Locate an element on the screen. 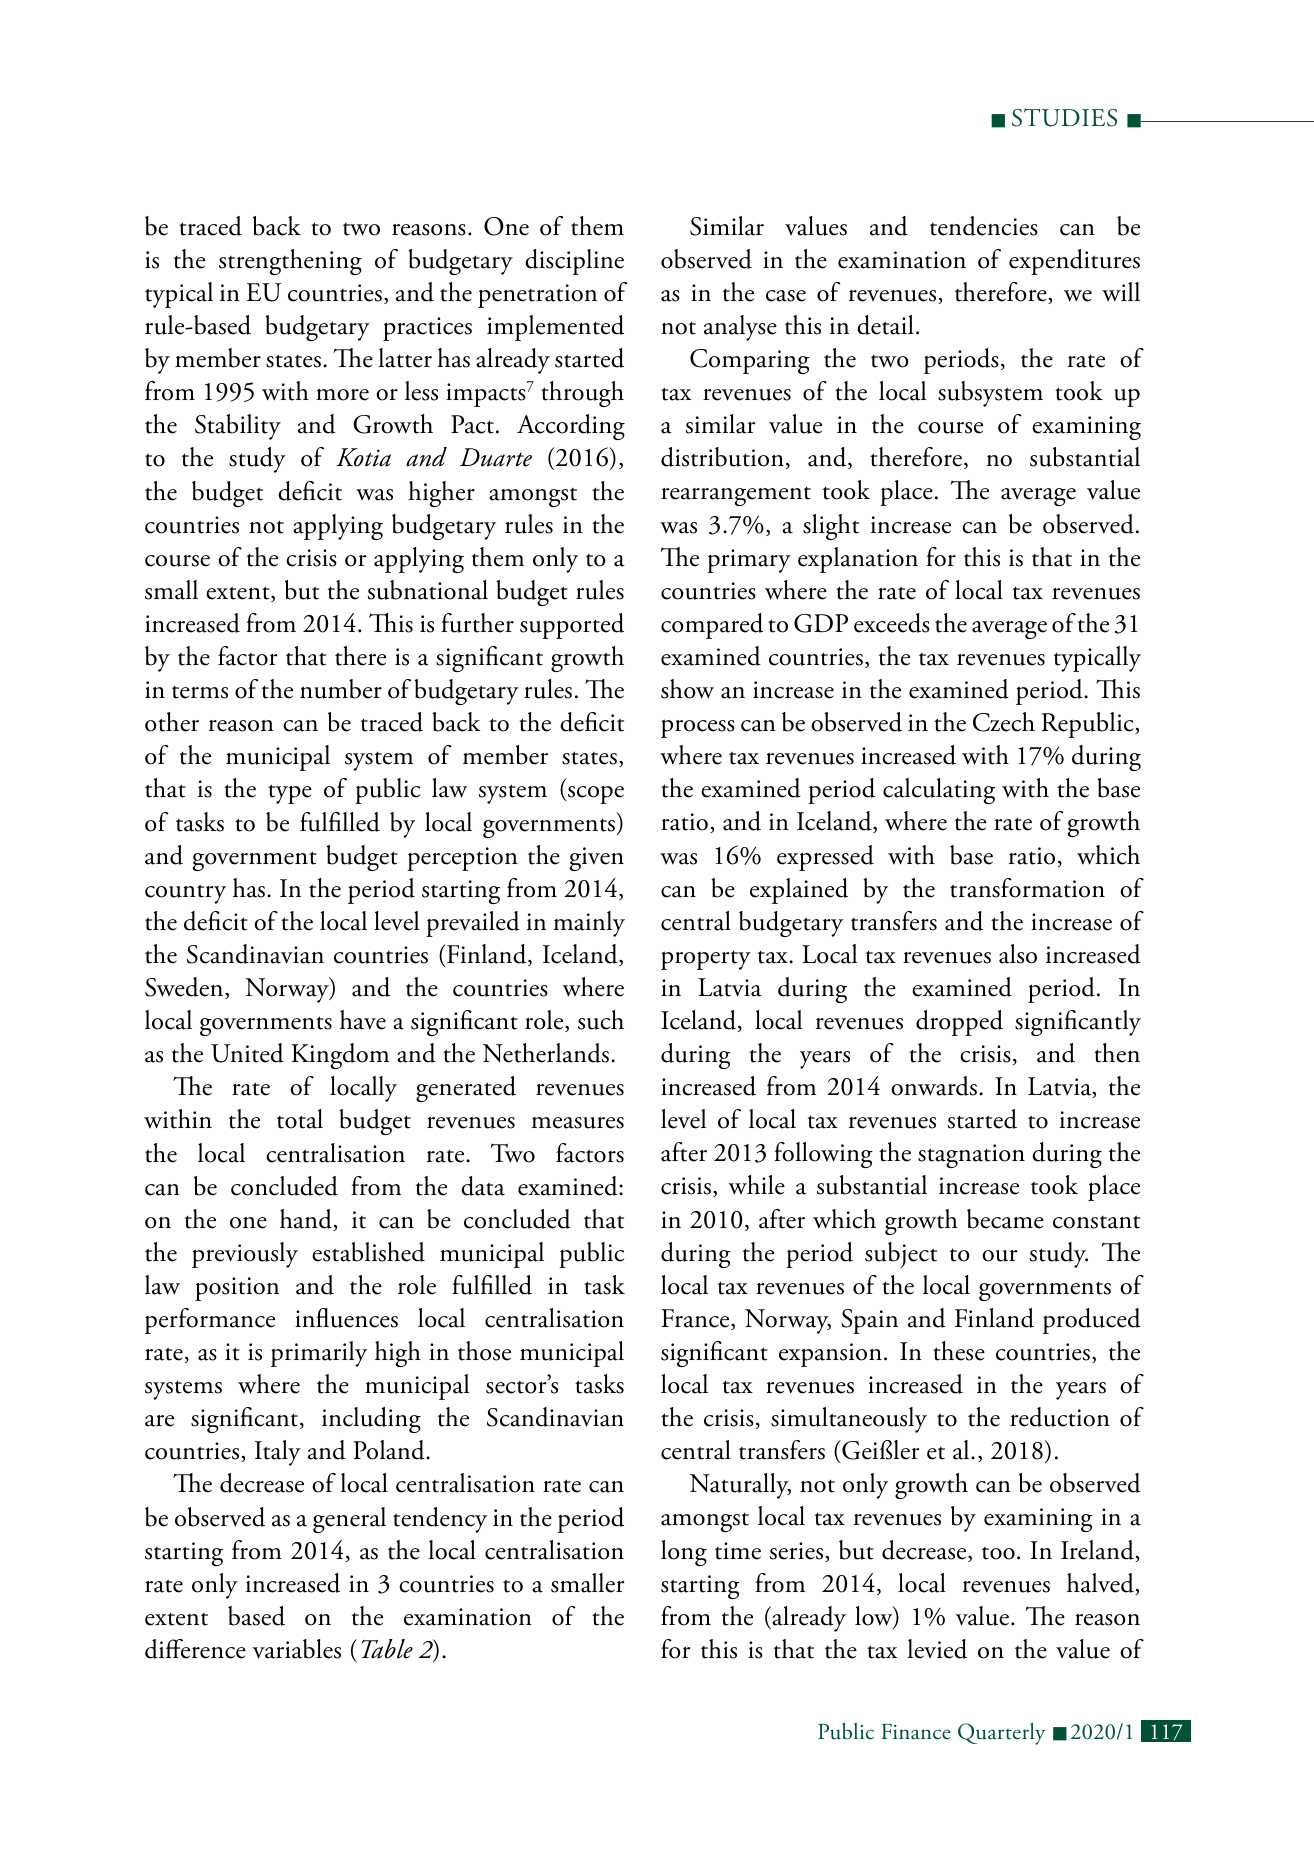 The height and width of the screenshot is (1855, 1314). primarily is located at coordinates (319, 1354).
